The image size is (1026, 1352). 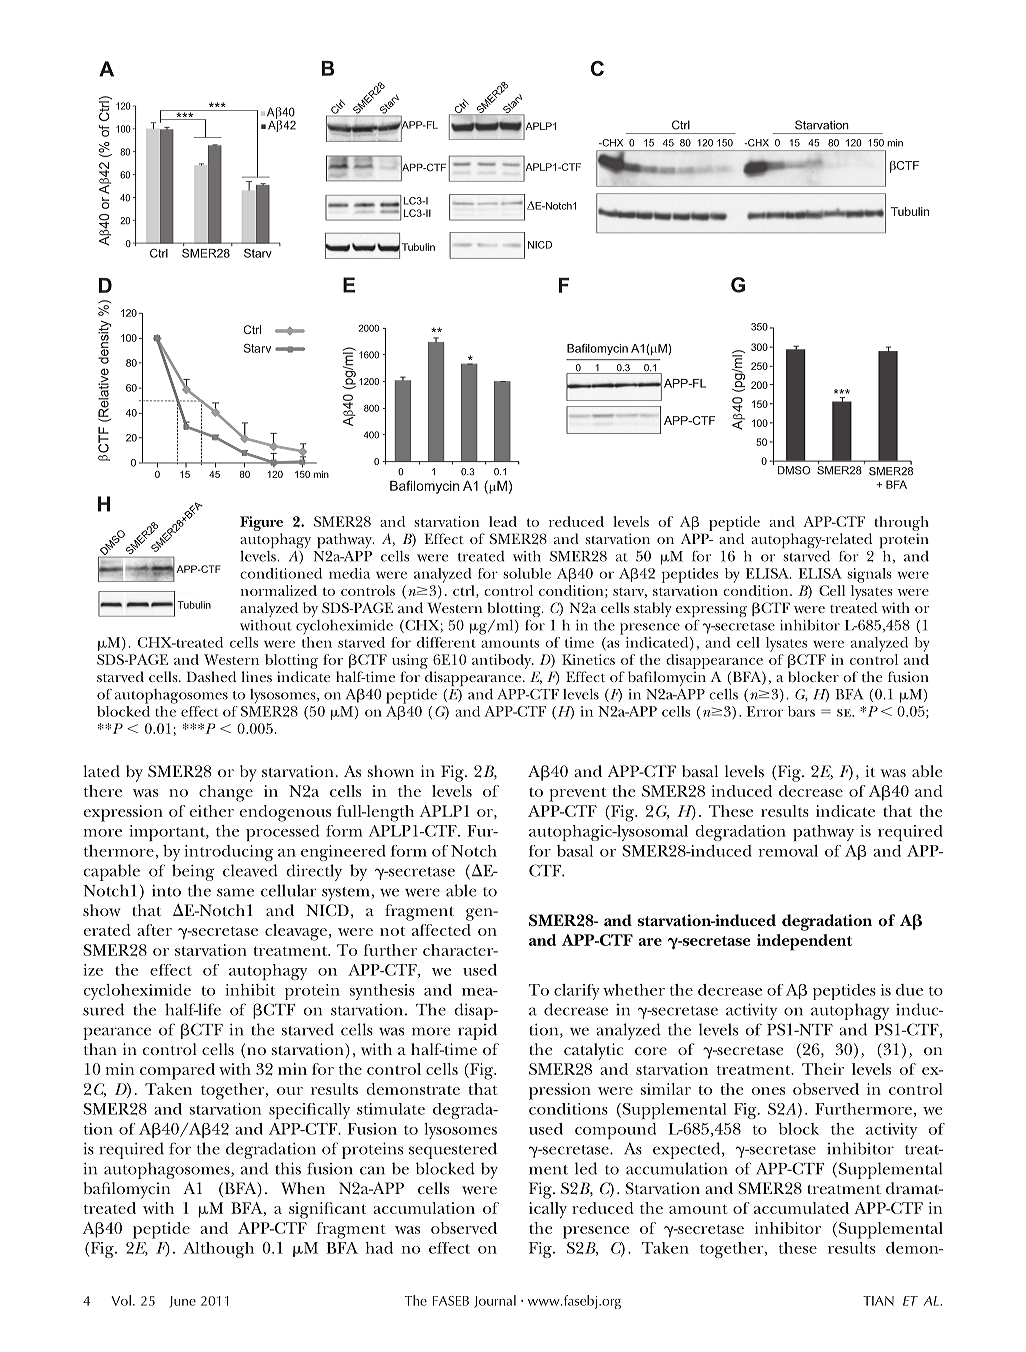 What do you see at coordinates (182, 1302) in the document?
I see `June` at bounding box center [182, 1302].
